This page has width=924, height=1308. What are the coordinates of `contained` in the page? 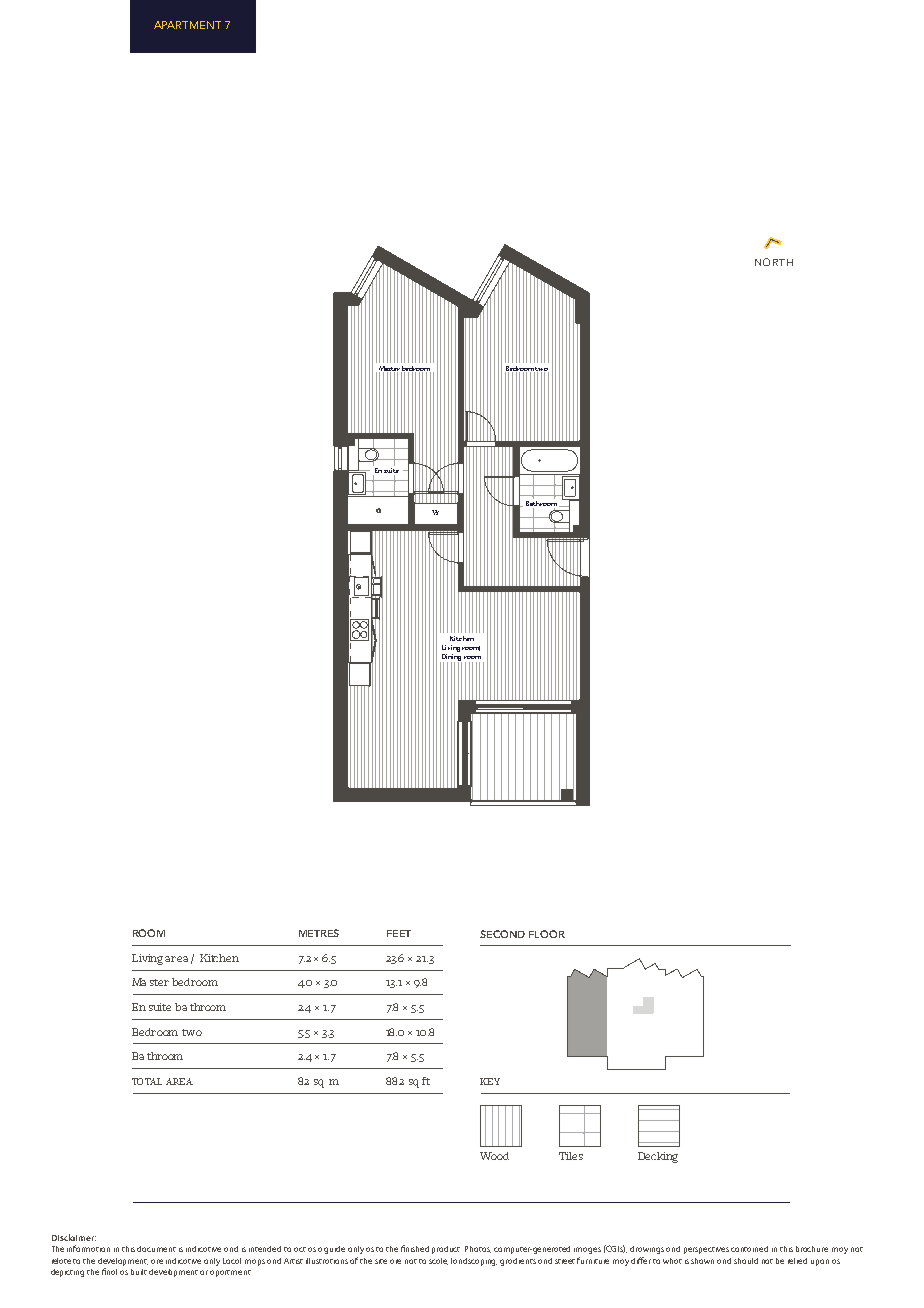 It's located at (749, 1249).
